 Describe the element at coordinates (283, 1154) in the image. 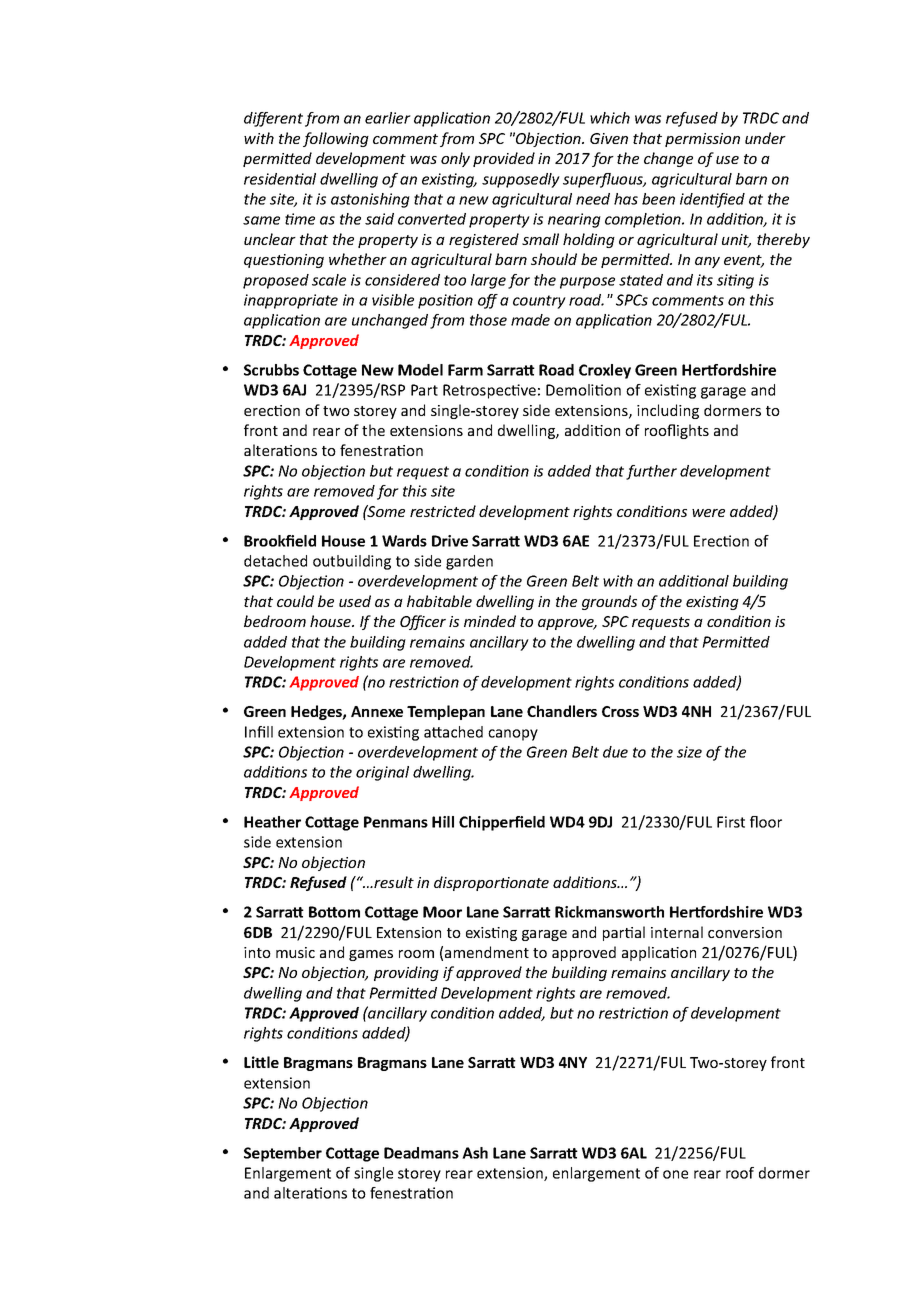

I see `September` at that location.
